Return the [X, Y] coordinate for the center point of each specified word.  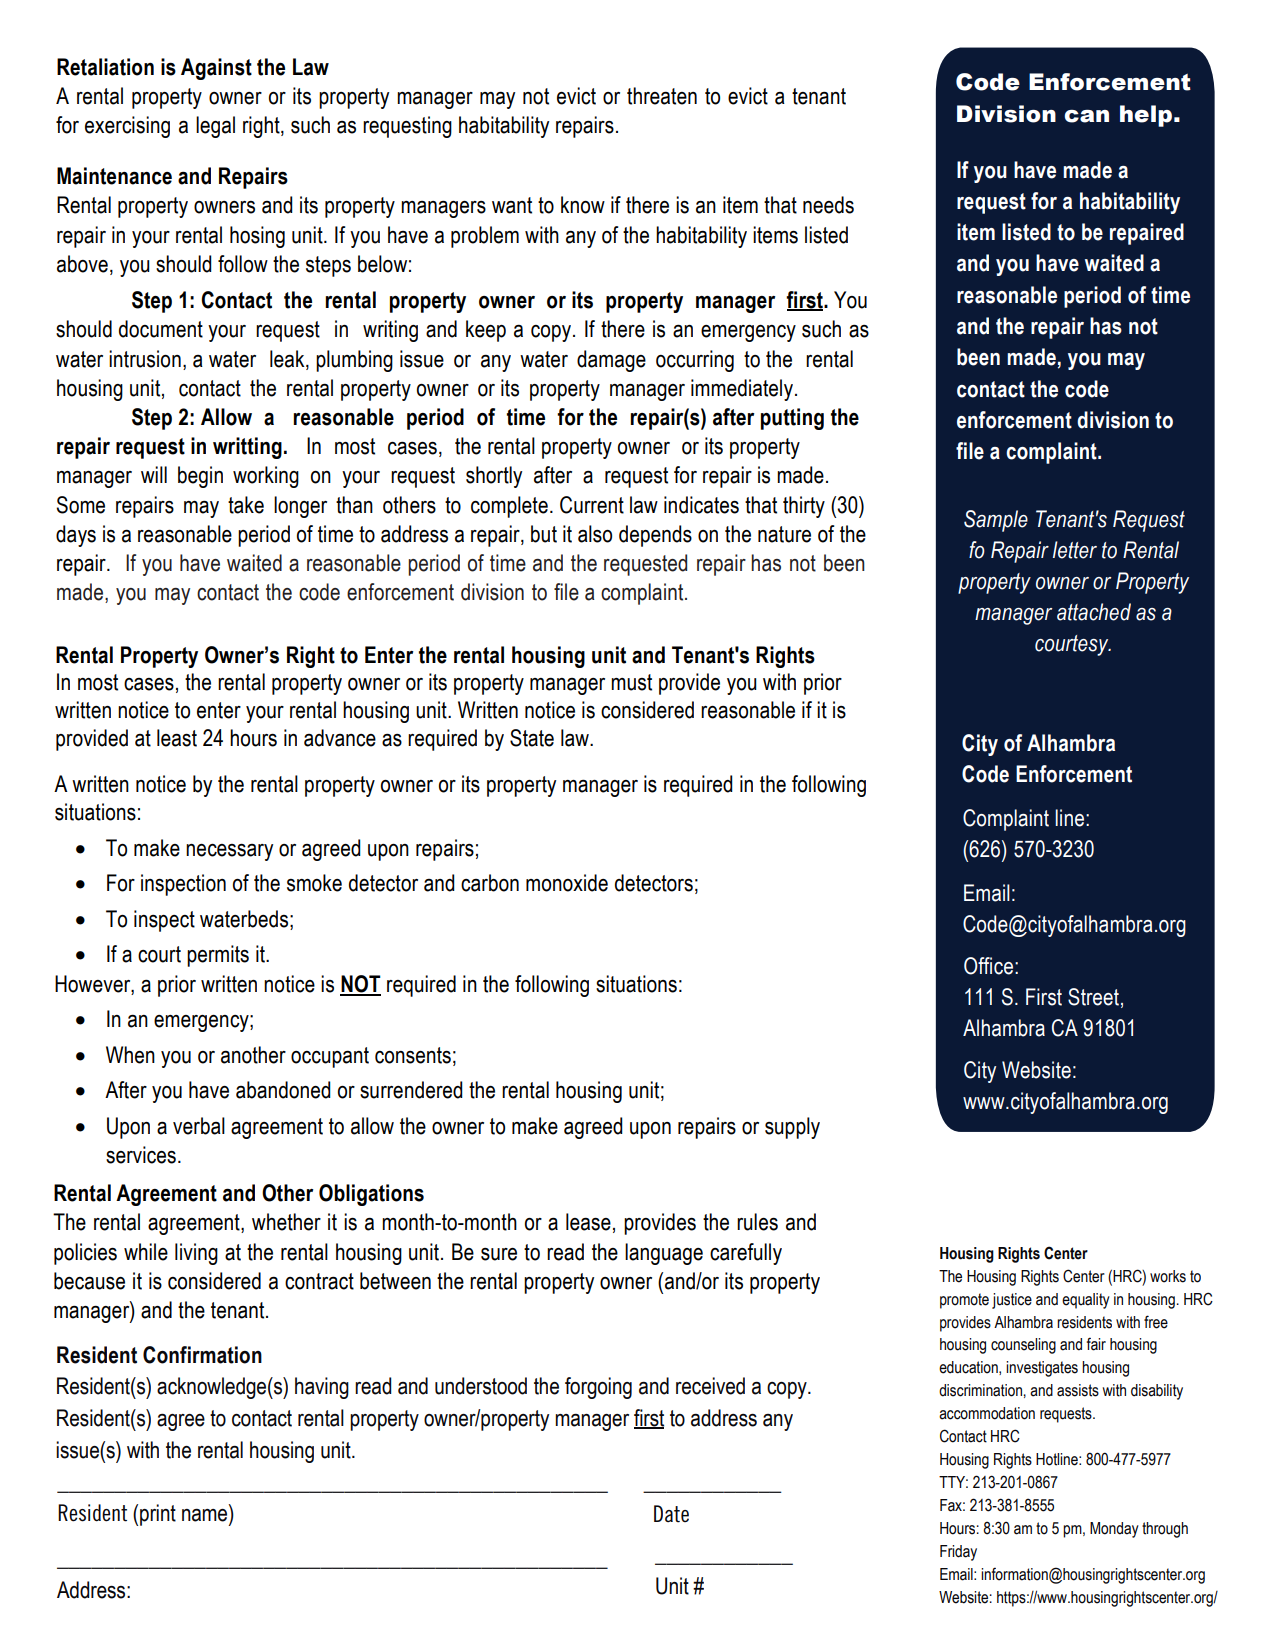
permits [218, 956]
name [206, 1515]
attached [1094, 612]
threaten [662, 96]
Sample [996, 521]
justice [1012, 1301]
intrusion [145, 359]
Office [988, 966]
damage [611, 361]
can [1086, 116]
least [177, 738]
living [196, 1254]
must [631, 682]
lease [588, 1222]
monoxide [567, 883]
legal [215, 127]
